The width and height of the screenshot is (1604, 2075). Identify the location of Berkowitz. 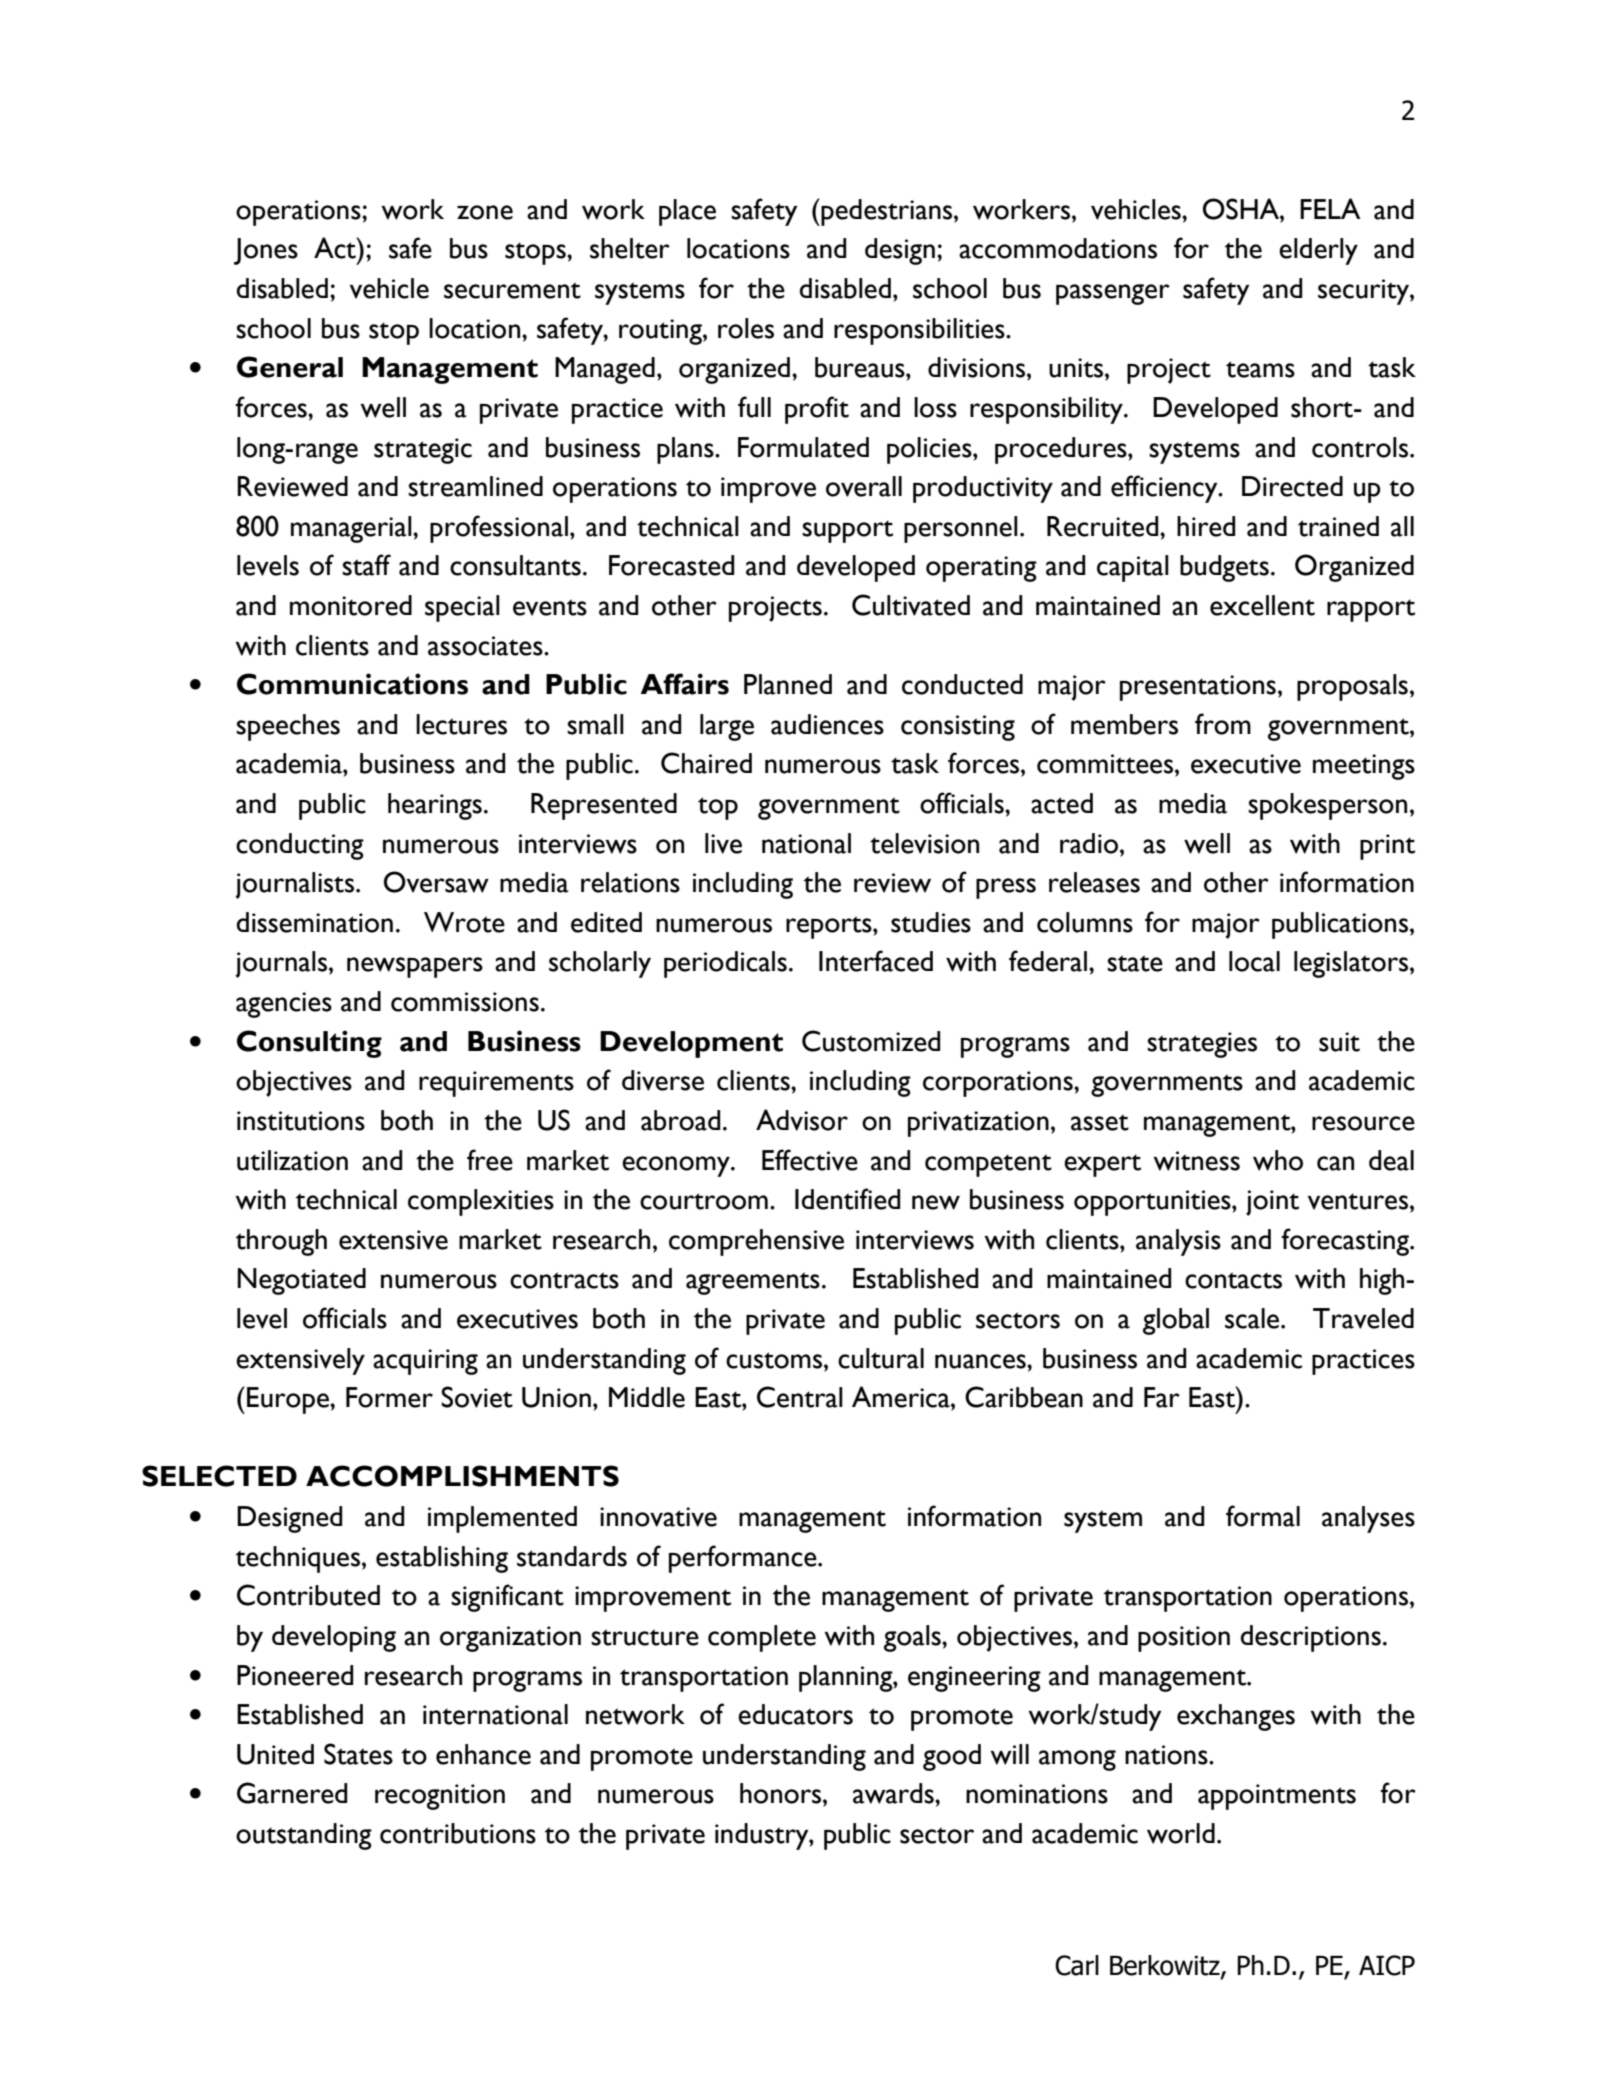
(1166, 1966).
